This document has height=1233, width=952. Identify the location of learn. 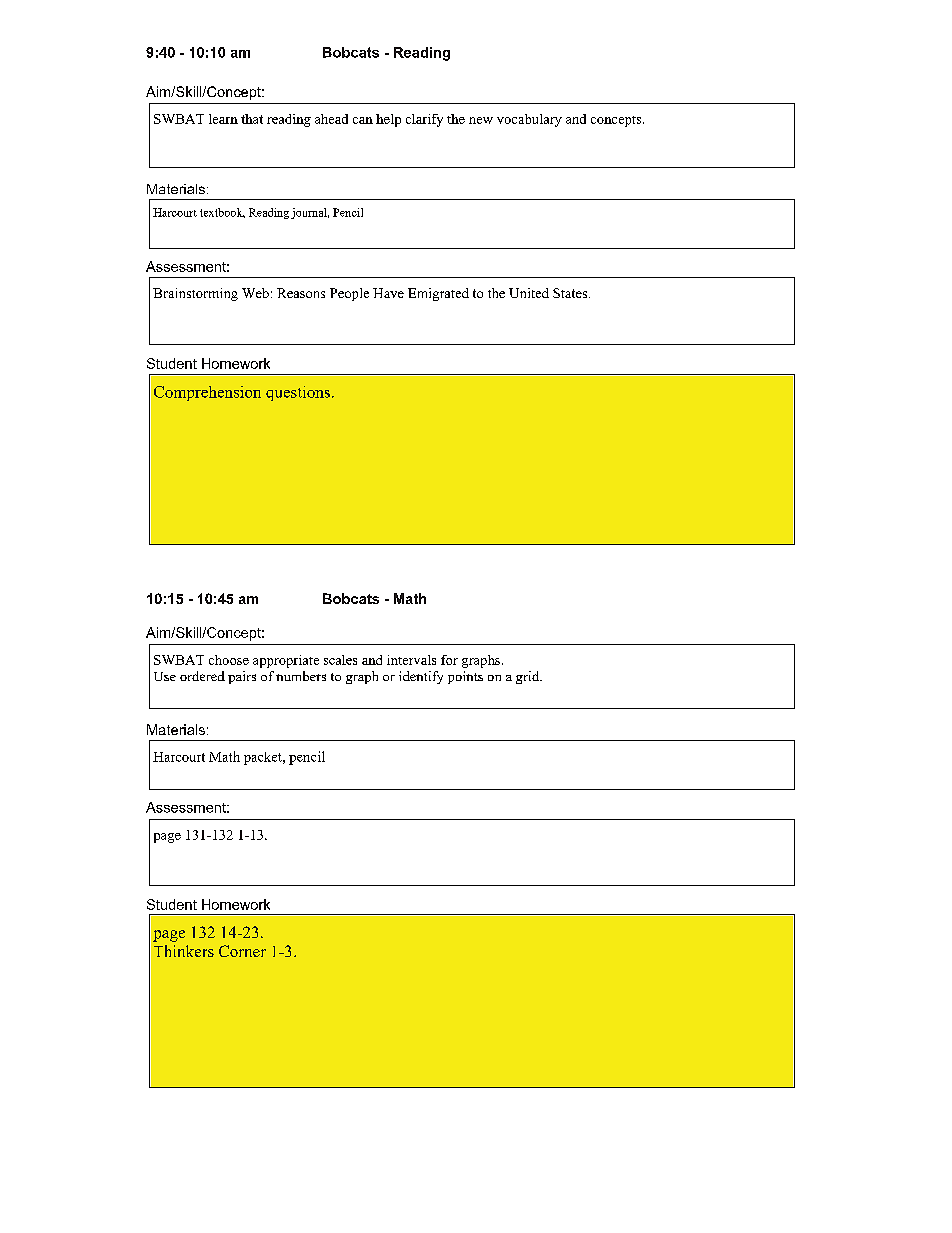
(223, 119).
